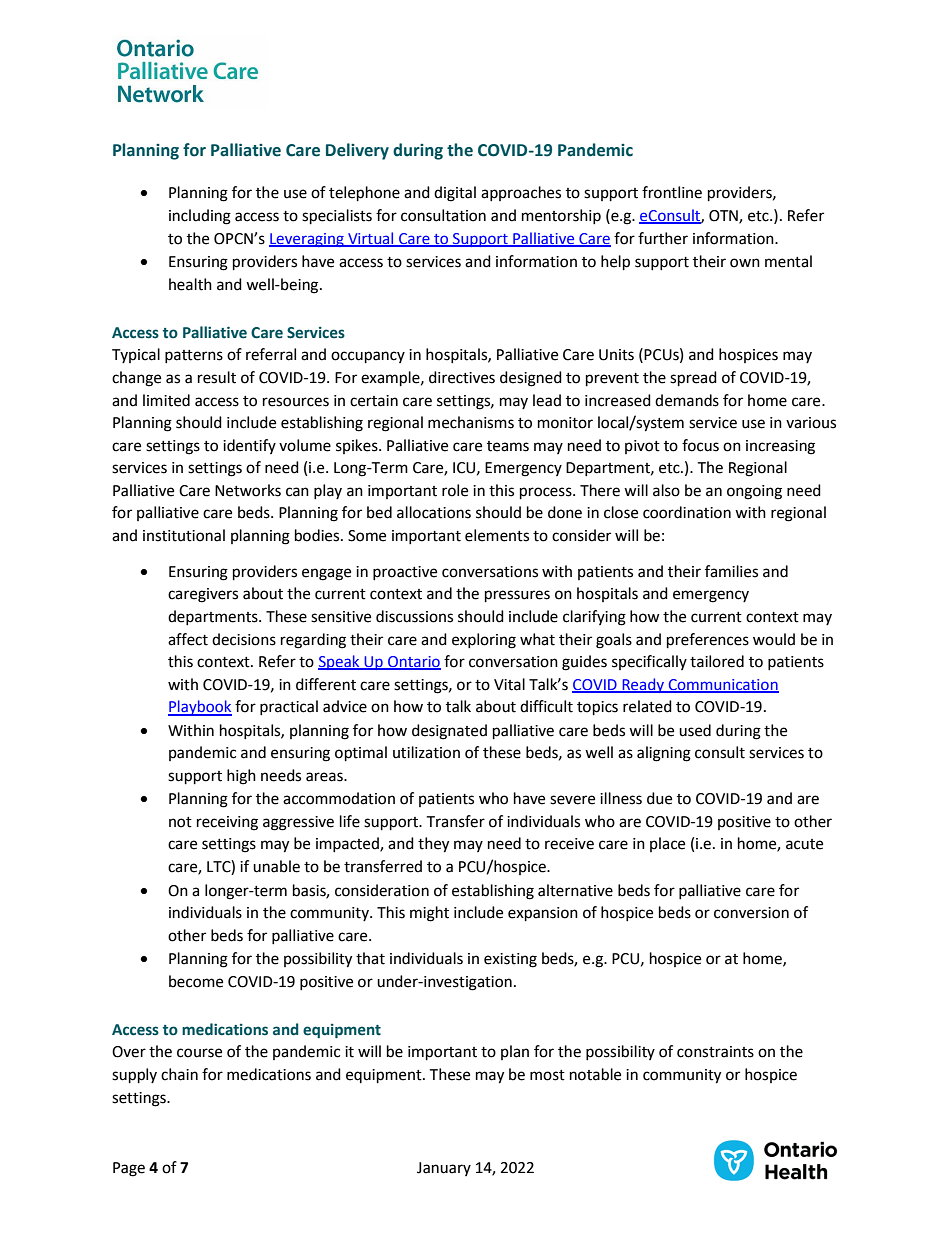 This page has height=1233, width=952. I want to click on affect, so click(188, 639).
